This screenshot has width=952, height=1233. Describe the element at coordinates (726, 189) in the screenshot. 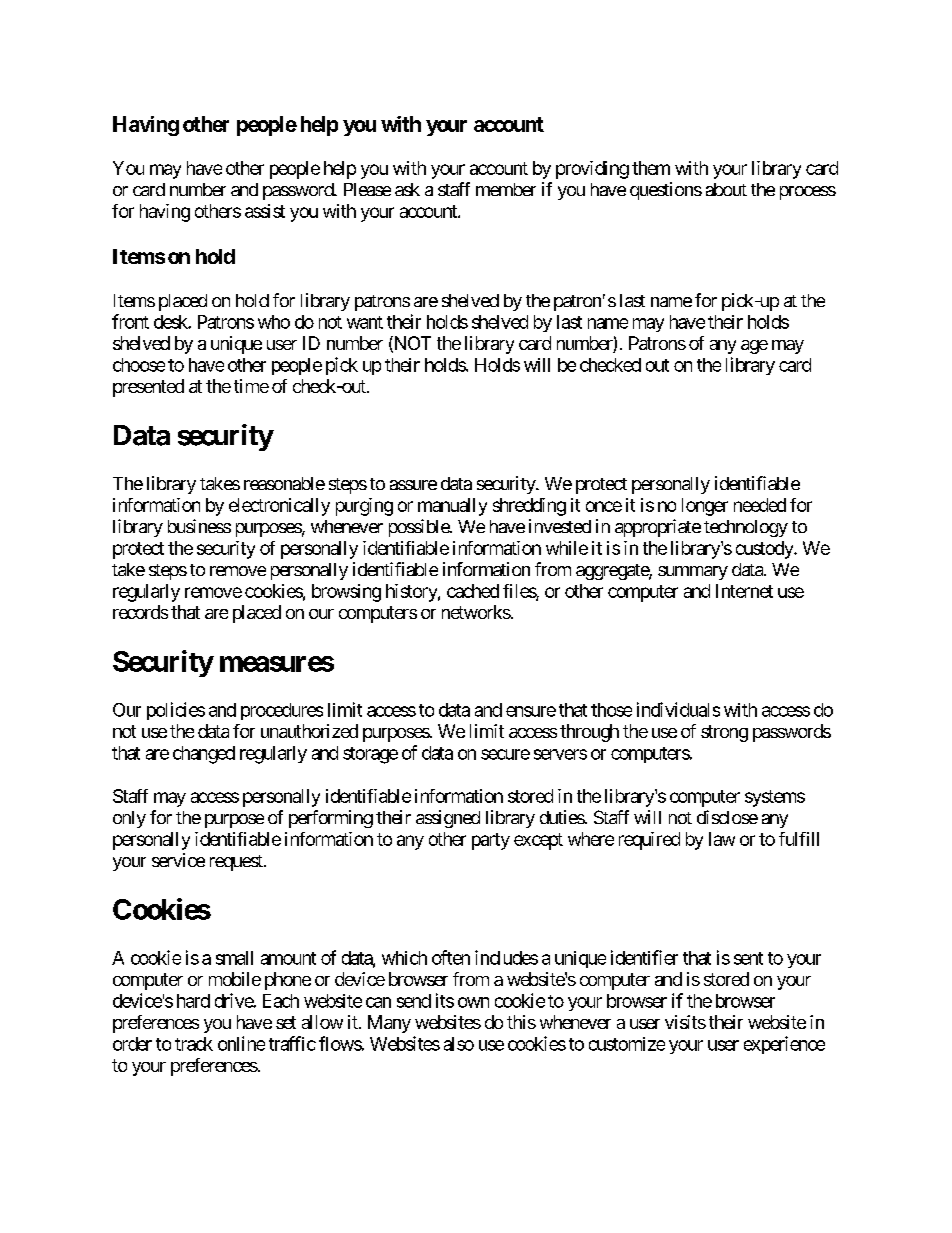

I see `about` at that location.
